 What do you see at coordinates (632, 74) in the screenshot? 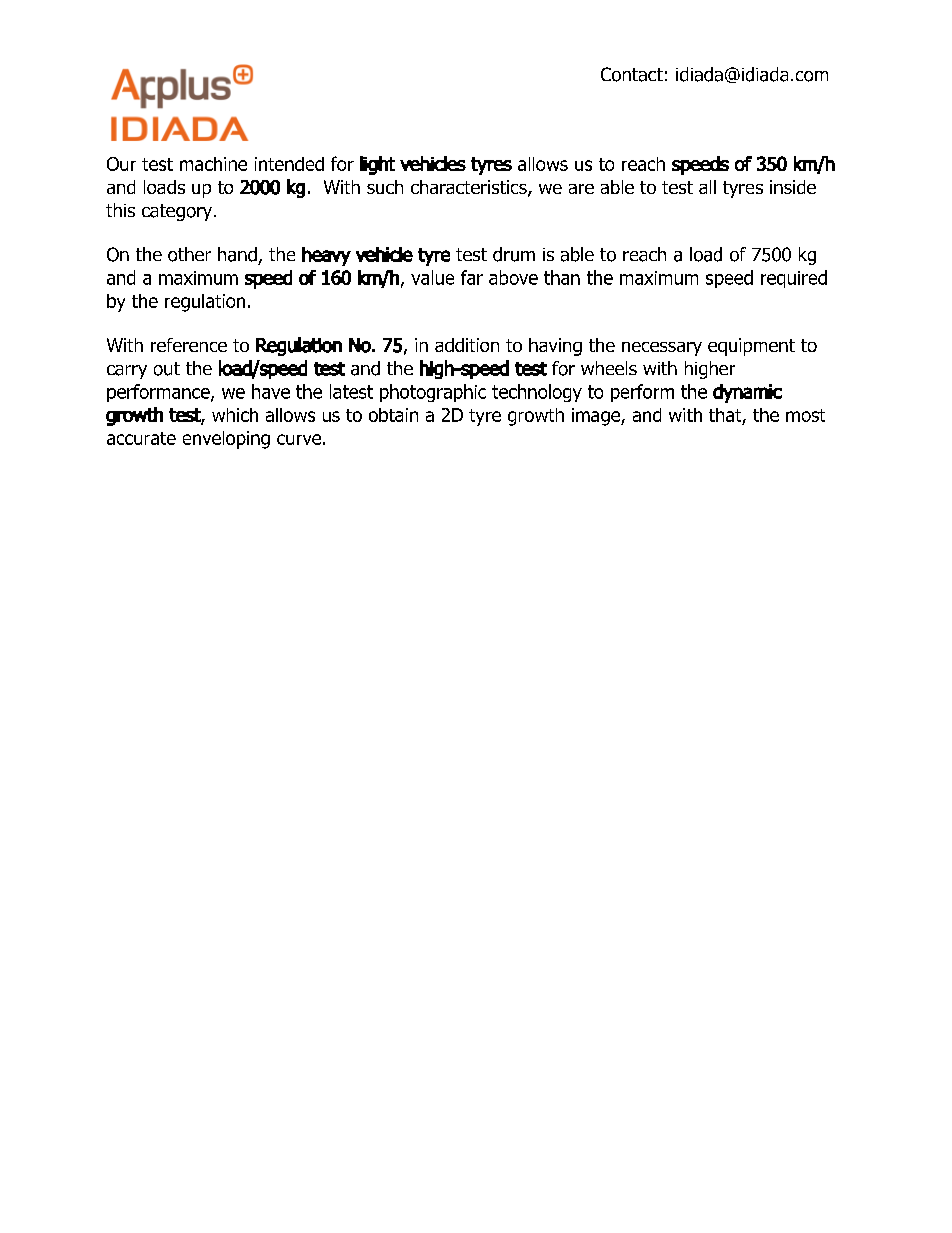
I see `Contact` at bounding box center [632, 74].
